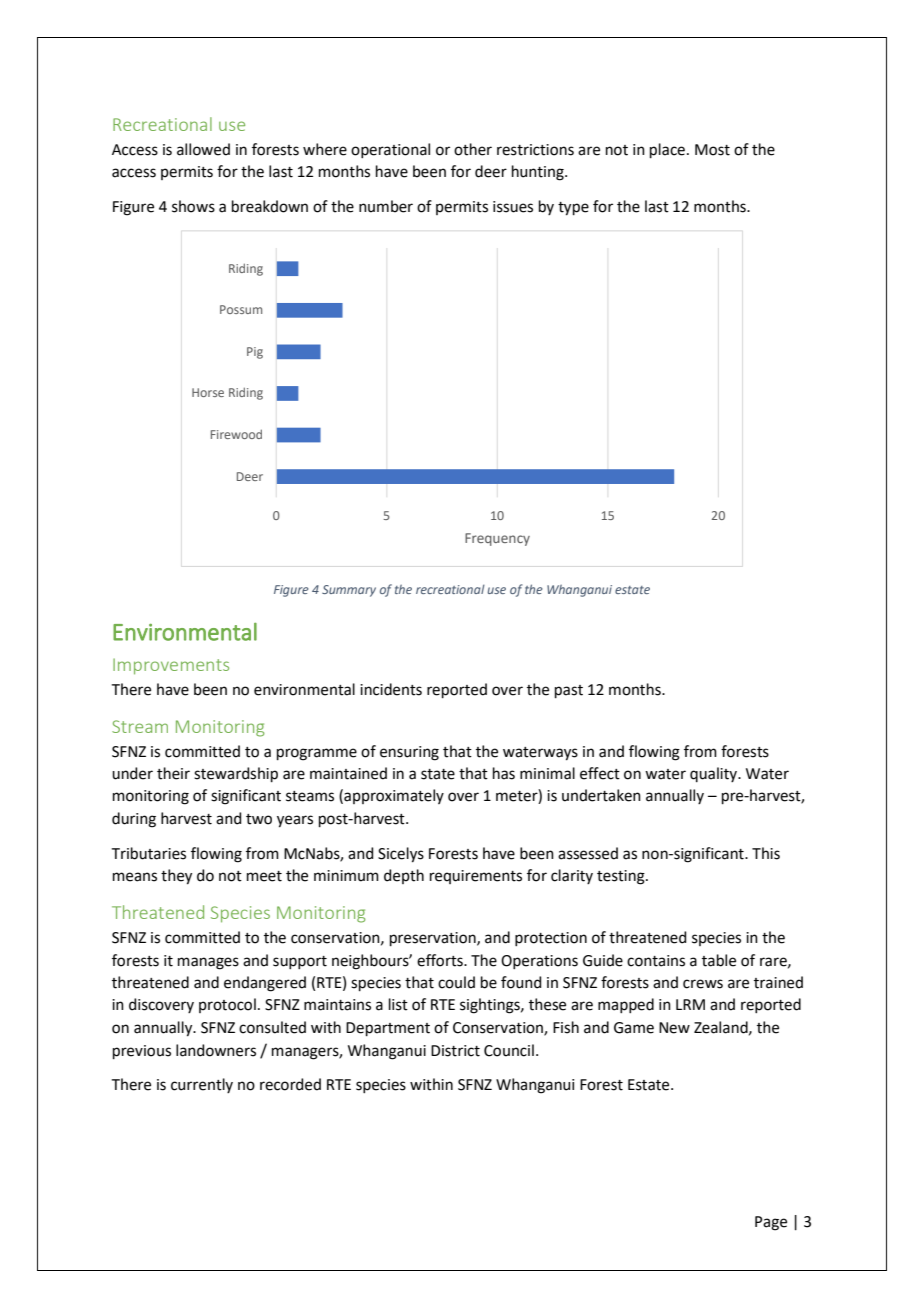 Image resolution: width=924 pixels, height=1308 pixels. What do you see at coordinates (771, 1223) in the document?
I see `Page` at bounding box center [771, 1223].
